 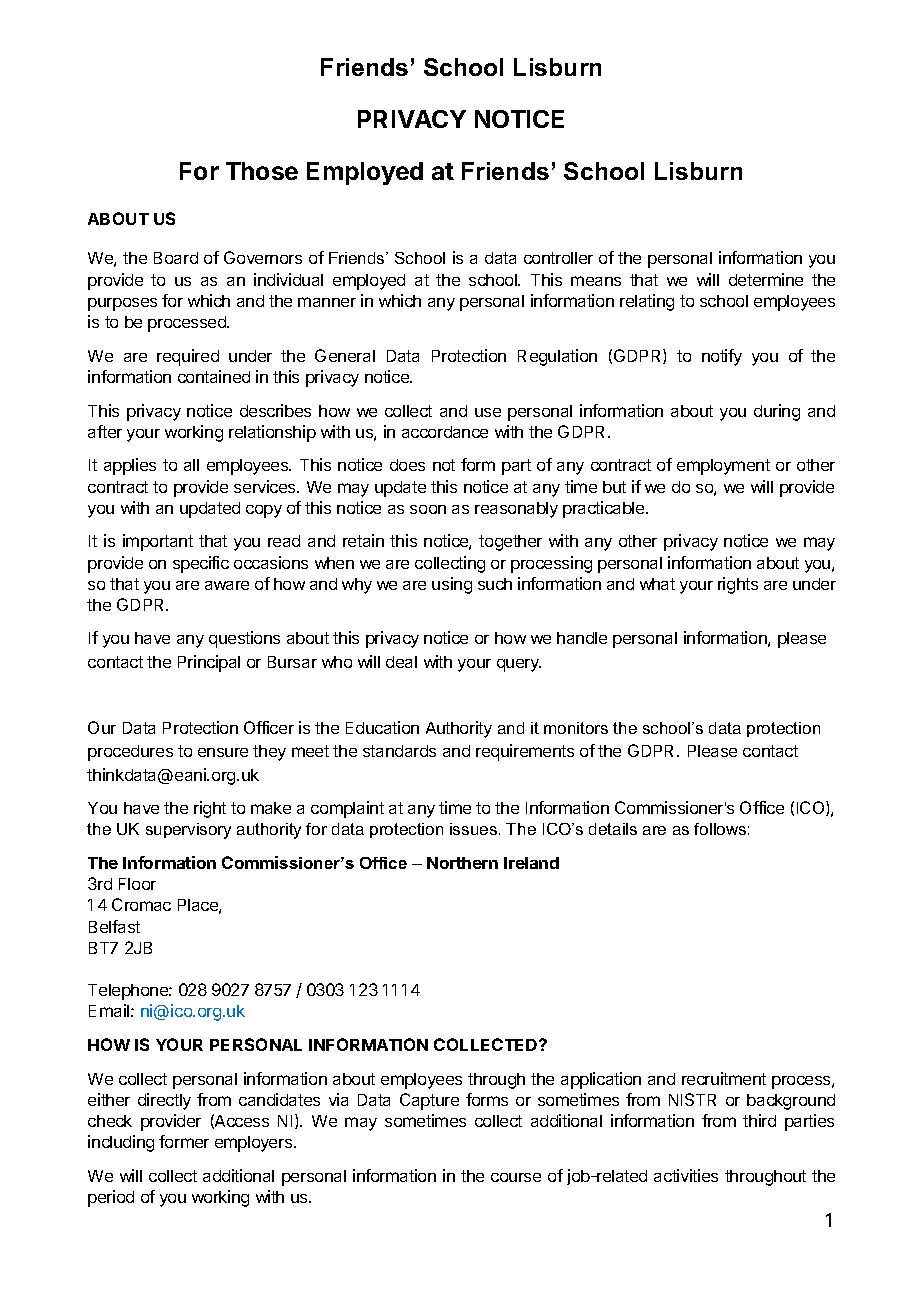 I want to click on deal, so click(x=401, y=662).
